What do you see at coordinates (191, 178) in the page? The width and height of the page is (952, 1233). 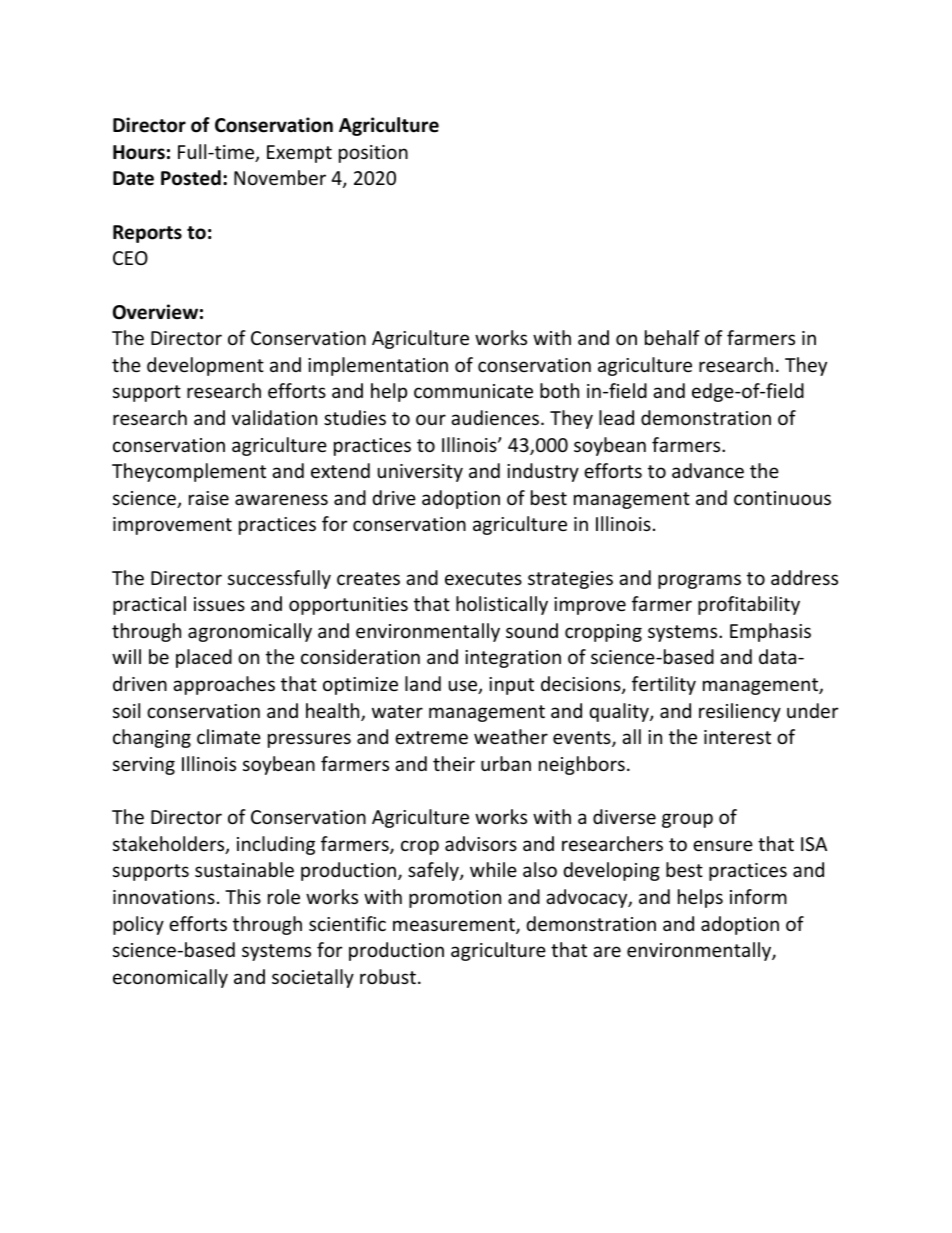 I see `Posted` at bounding box center [191, 178].
